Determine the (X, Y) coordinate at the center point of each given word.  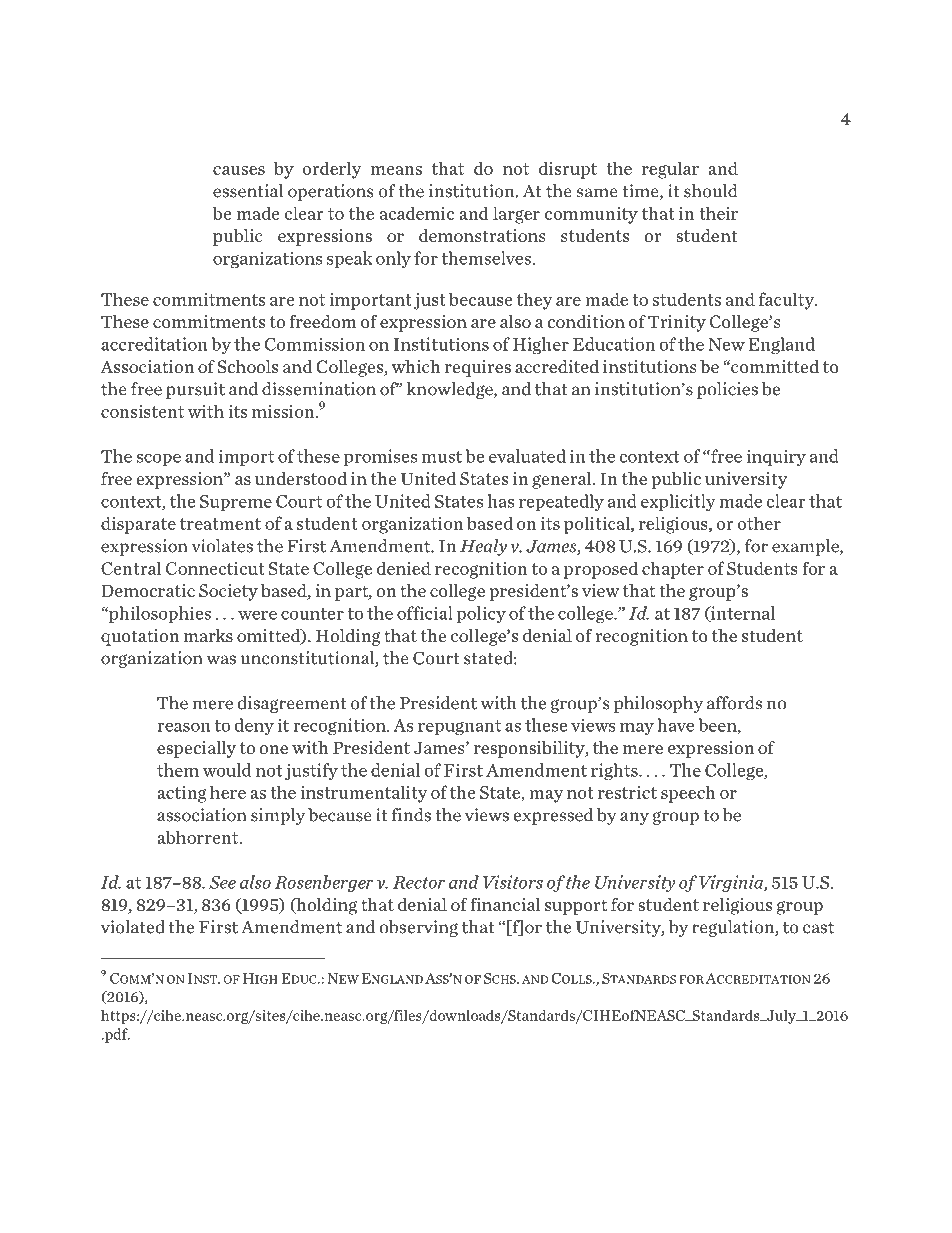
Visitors (513, 882)
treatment (220, 524)
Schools (248, 367)
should (711, 191)
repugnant (459, 728)
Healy (483, 547)
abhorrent (199, 837)
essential (248, 191)
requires (478, 368)
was (221, 660)
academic (417, 213)
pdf (116, 1035)
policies (727, 390)
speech (688, 794)
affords (734, 703)
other (759, 523)
